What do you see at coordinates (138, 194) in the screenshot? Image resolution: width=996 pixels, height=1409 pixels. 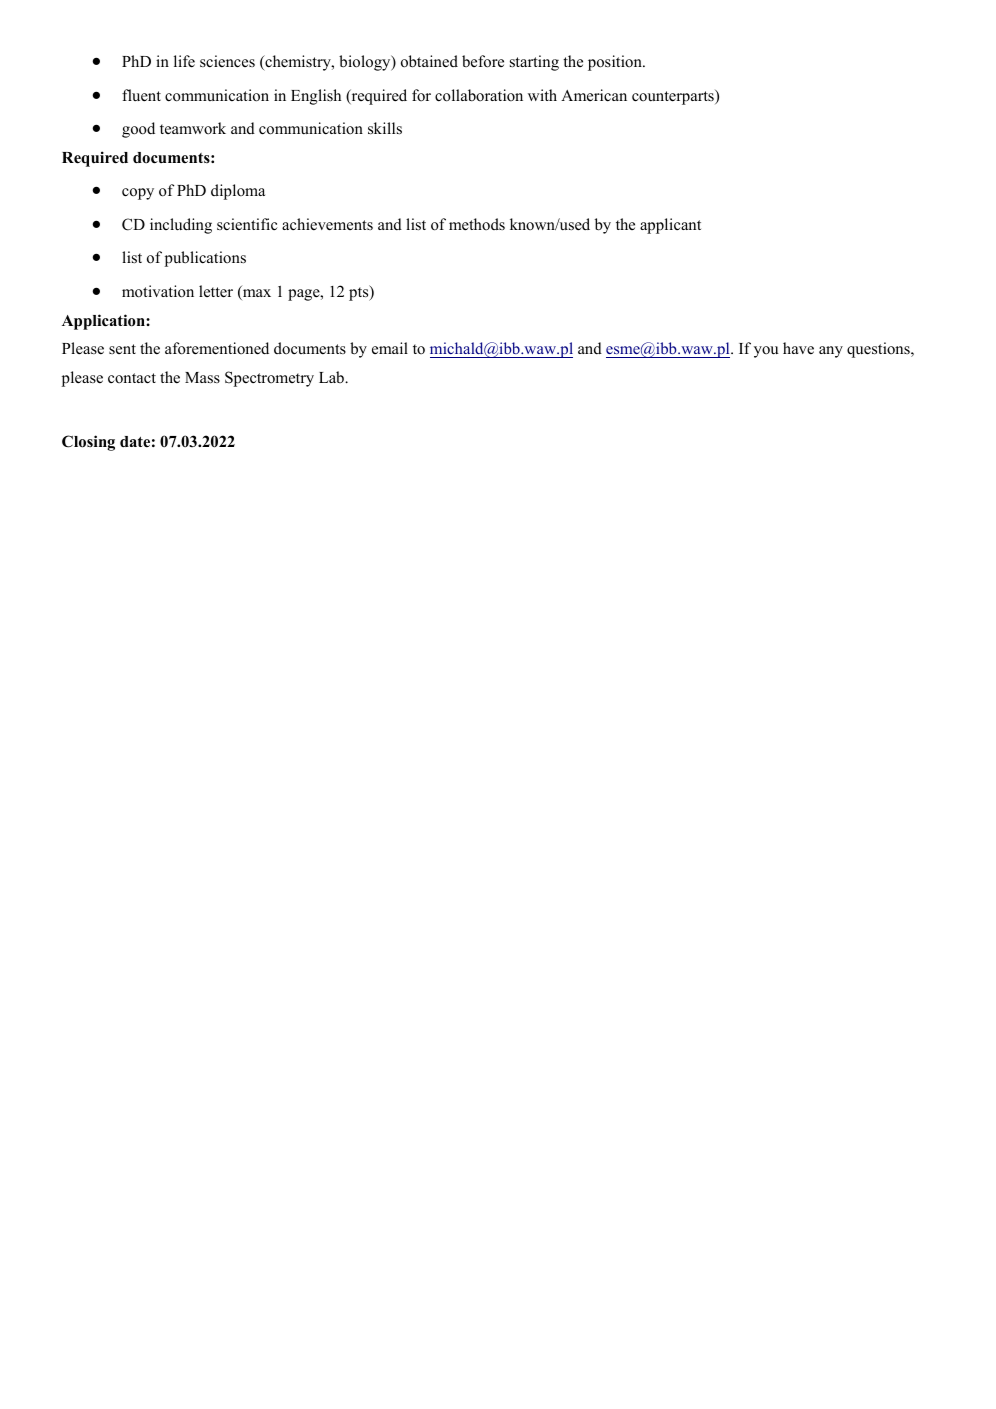 I see `copy` at bounding box center [138, 194].
